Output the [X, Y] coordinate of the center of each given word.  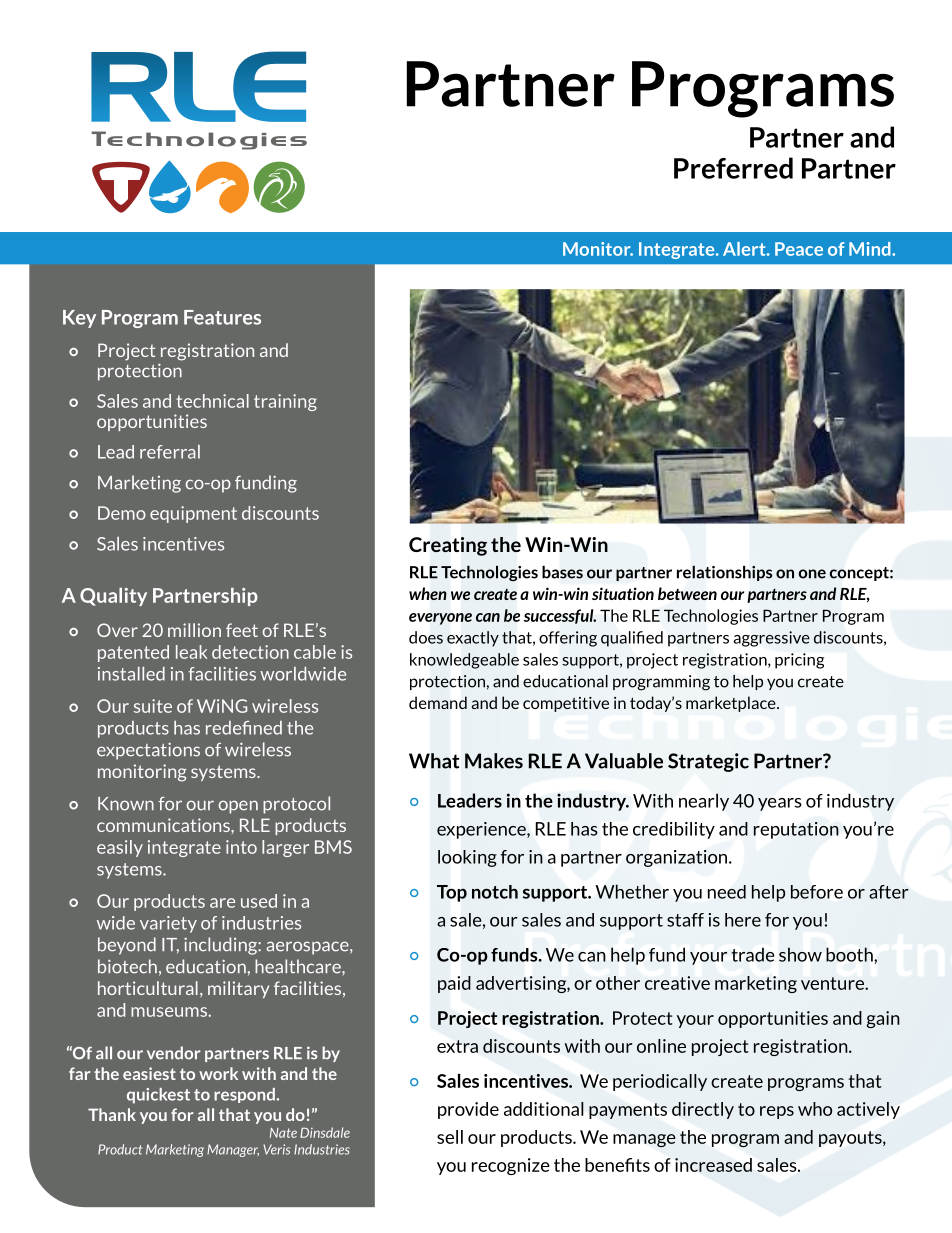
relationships [725, 573]
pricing [799, 661]
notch [495, 892]
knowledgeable [464, 661]
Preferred [733, 168]
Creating [448, 546]
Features [222, 317]
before [817, 892]
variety [168, 924]
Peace [799, 249]
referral [170, 452]
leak [192, 652]
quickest [158, 1096]
